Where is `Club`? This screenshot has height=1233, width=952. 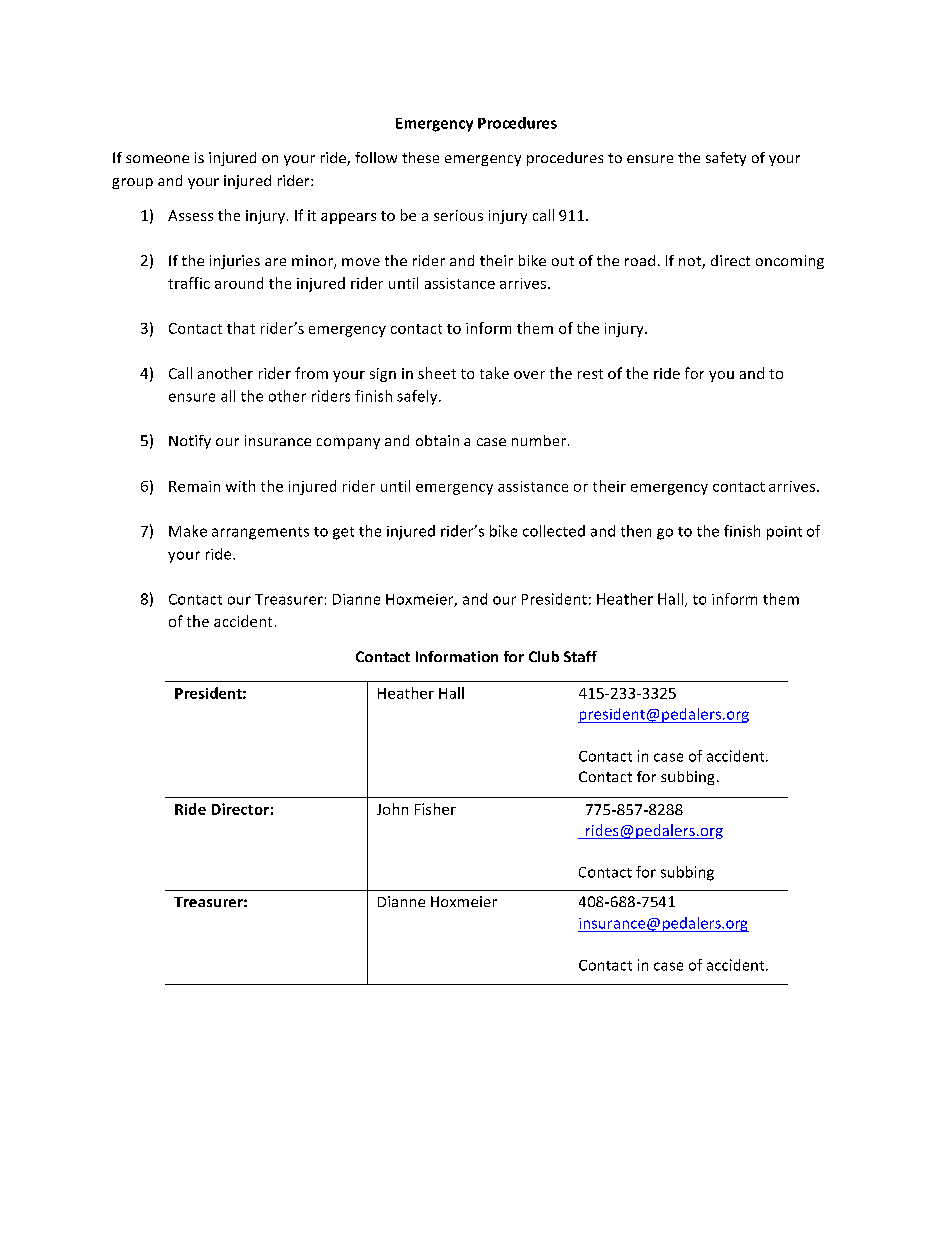 Club is located at coordinates (544, 656).
